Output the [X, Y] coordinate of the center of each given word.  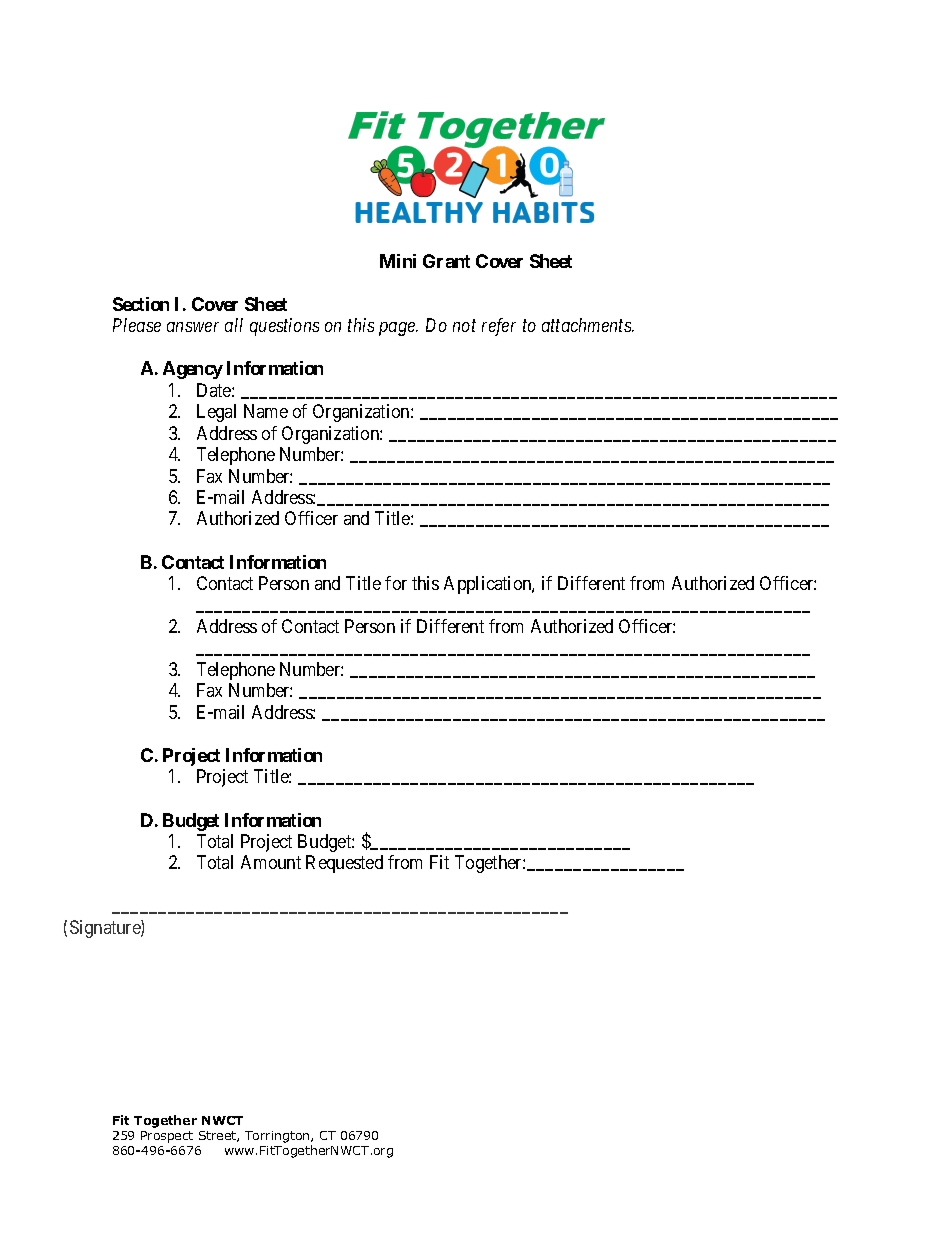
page [398, 329]
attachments [587, 325]
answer [193, 327]
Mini [398, 261]
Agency [193, 370]
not [464, 326]
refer [499, 327]
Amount [271, 862]
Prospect [167, 1137]
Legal [216, 413]
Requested [344, 864]
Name [266, 411]
